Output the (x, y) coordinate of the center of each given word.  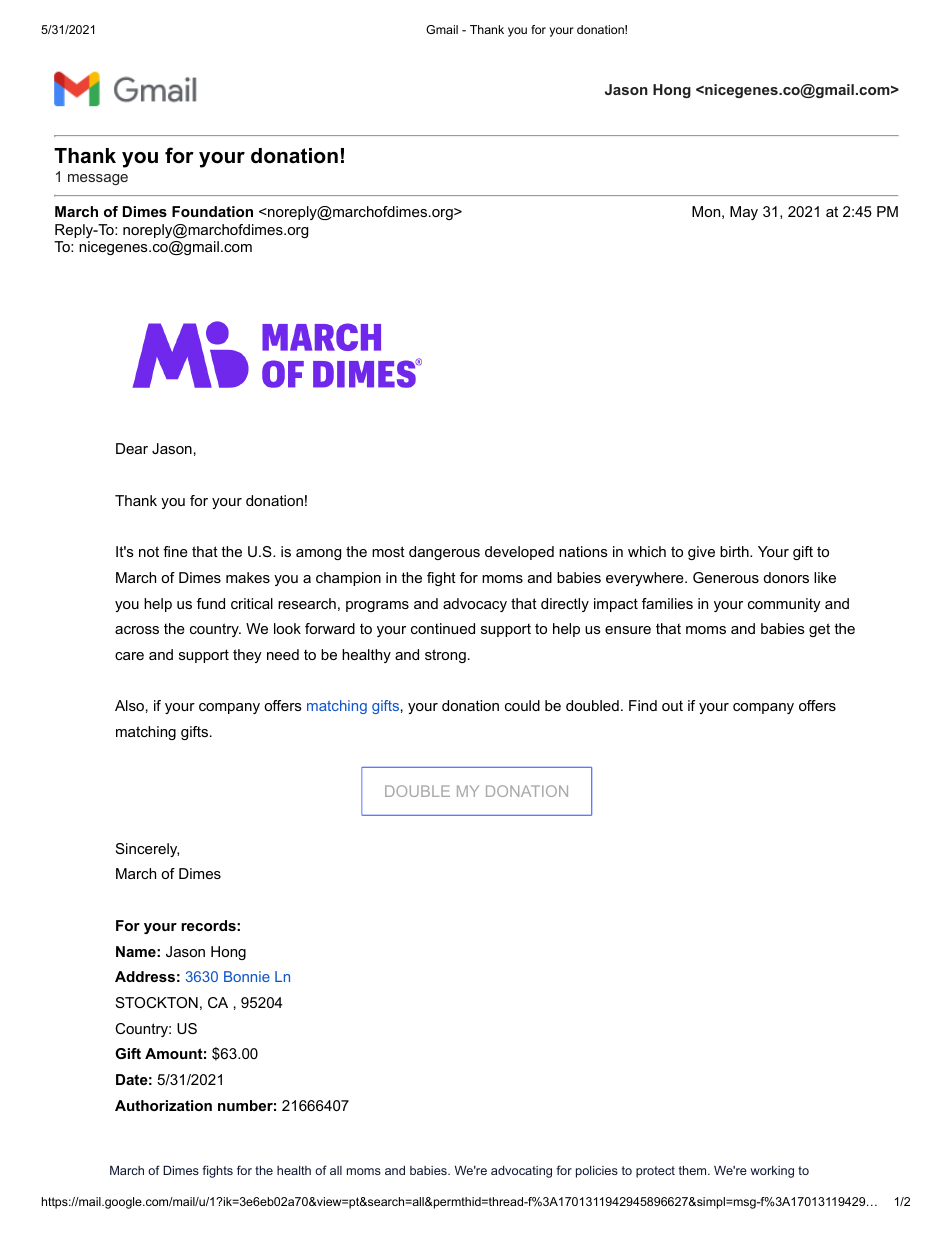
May (744, 213)
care (129, 656)
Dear (132, 448)
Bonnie (247, 976)
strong (445, 656)
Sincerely (147, 850)
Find (643, 705)
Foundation (212, 211)
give (701, 553)
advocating (521, 1172)
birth (734, 551)
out (672, 706)
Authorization (163, 1105)
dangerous (444, 553)
